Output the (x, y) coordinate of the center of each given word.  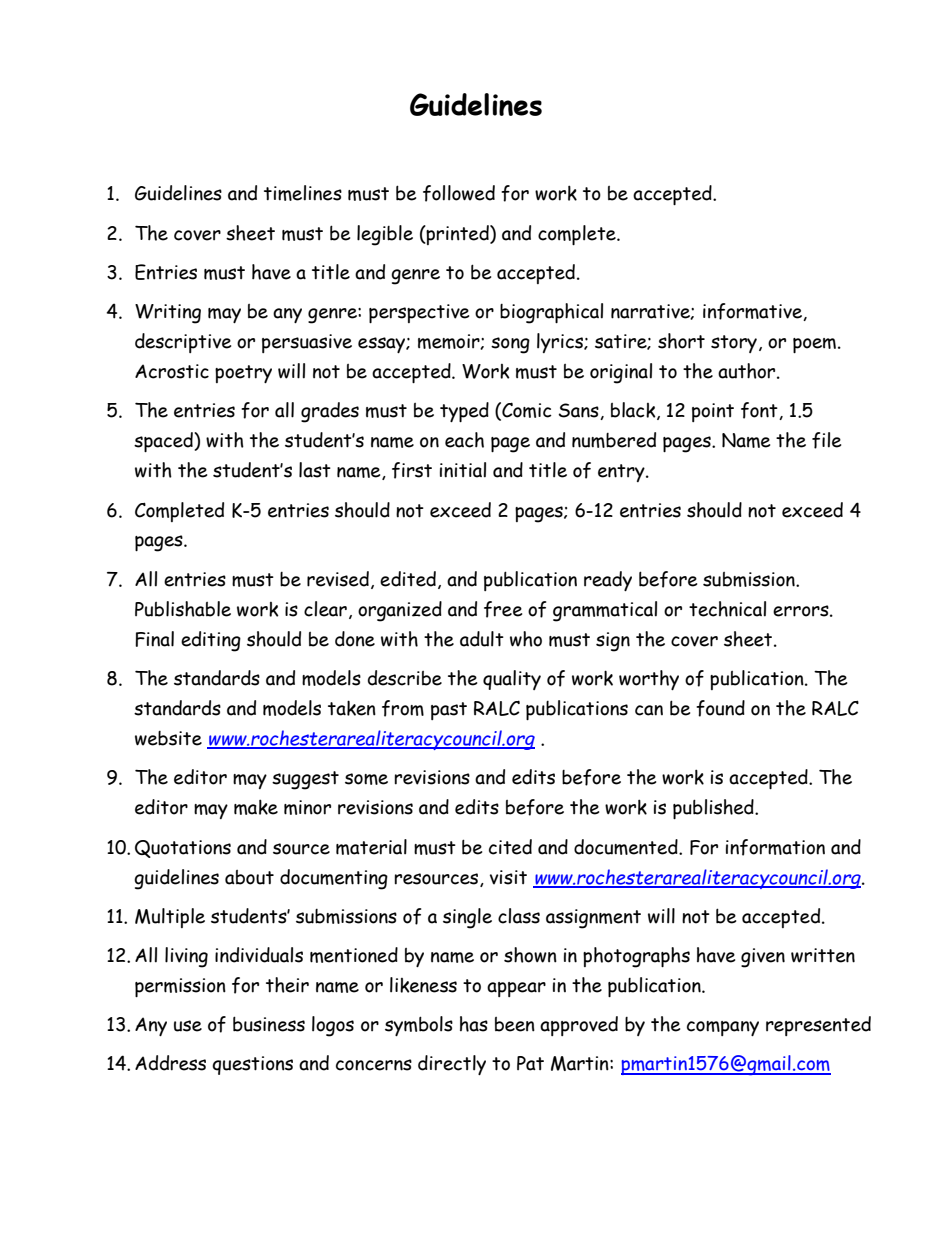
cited (510, 847)
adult (482, 639)
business (269, 1024)
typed (464, 412)
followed (459, 193)
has (474, 1024)
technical (727, 609)
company (723, 1028)
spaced (164, 442)
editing (211, 641)
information (775, 847)
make (256, 807)
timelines (303, 193)
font (760, 411)
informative (753, 312)
